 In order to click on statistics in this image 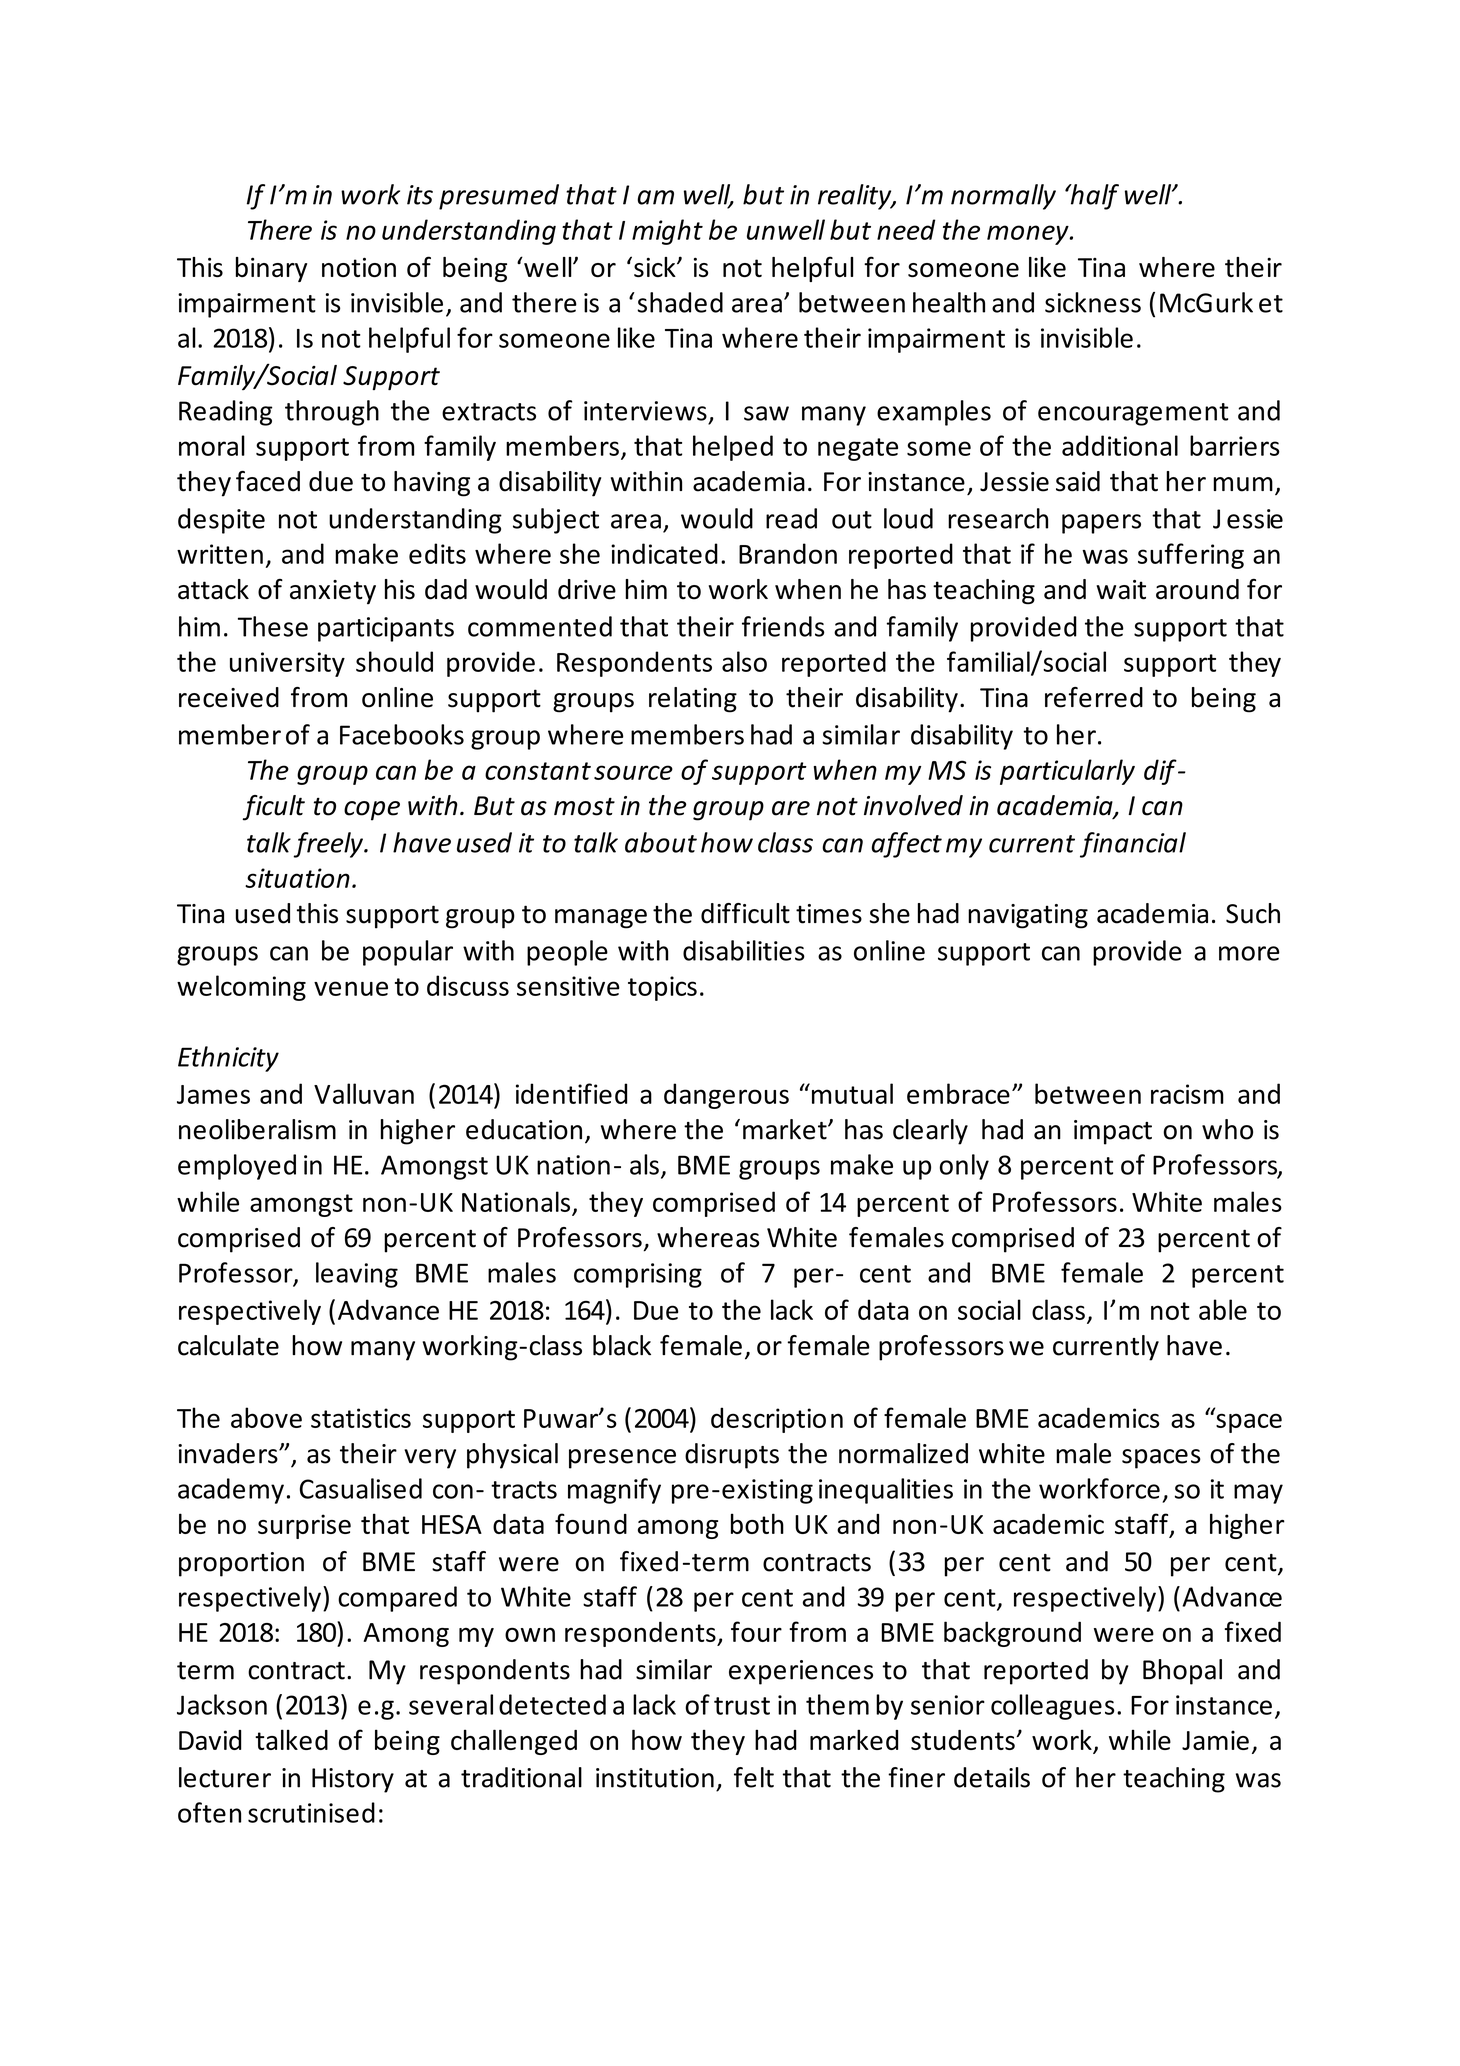, I will do `click(361, 1418)`.
